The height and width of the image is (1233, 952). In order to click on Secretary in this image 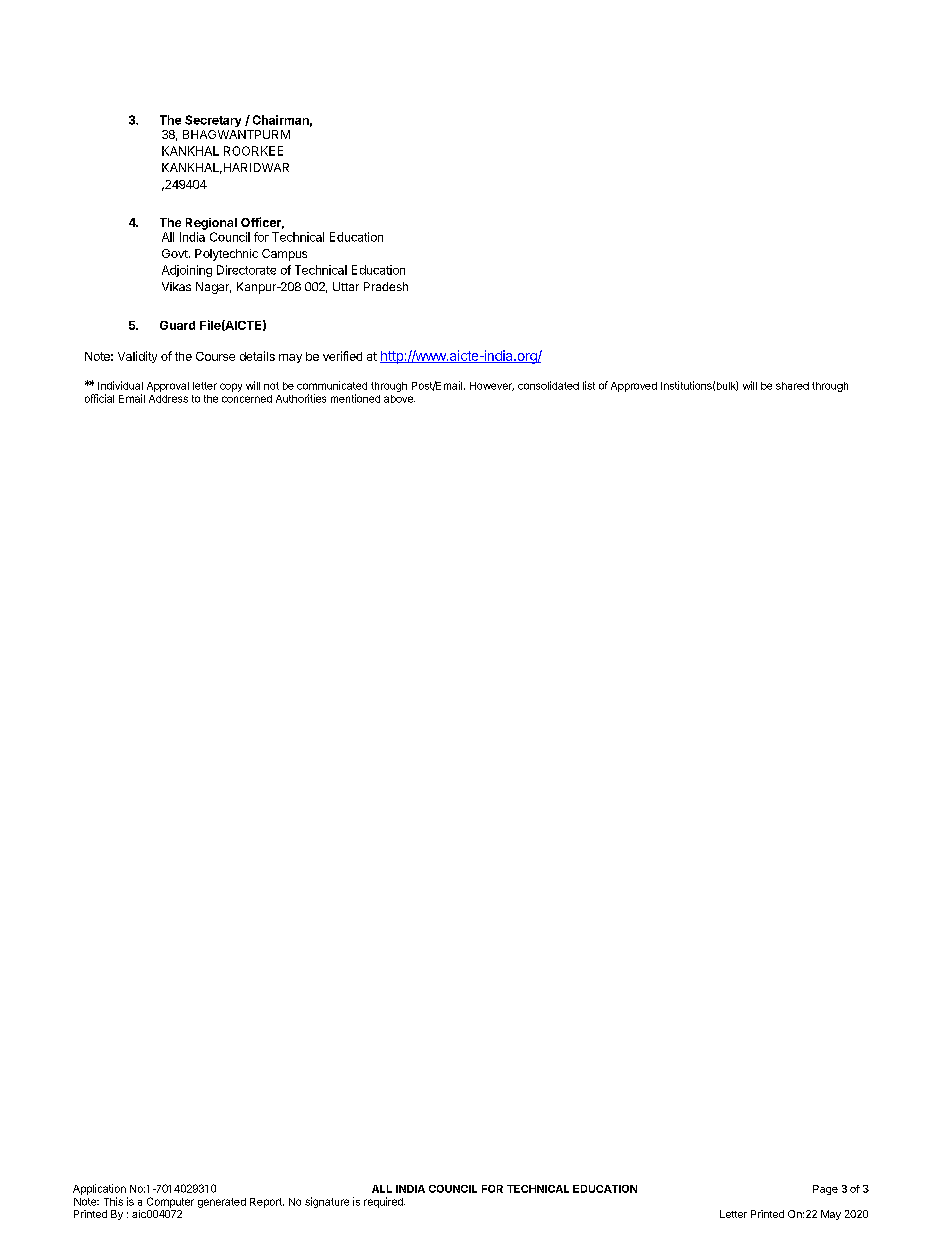, I will do `click(213, 121)`.
